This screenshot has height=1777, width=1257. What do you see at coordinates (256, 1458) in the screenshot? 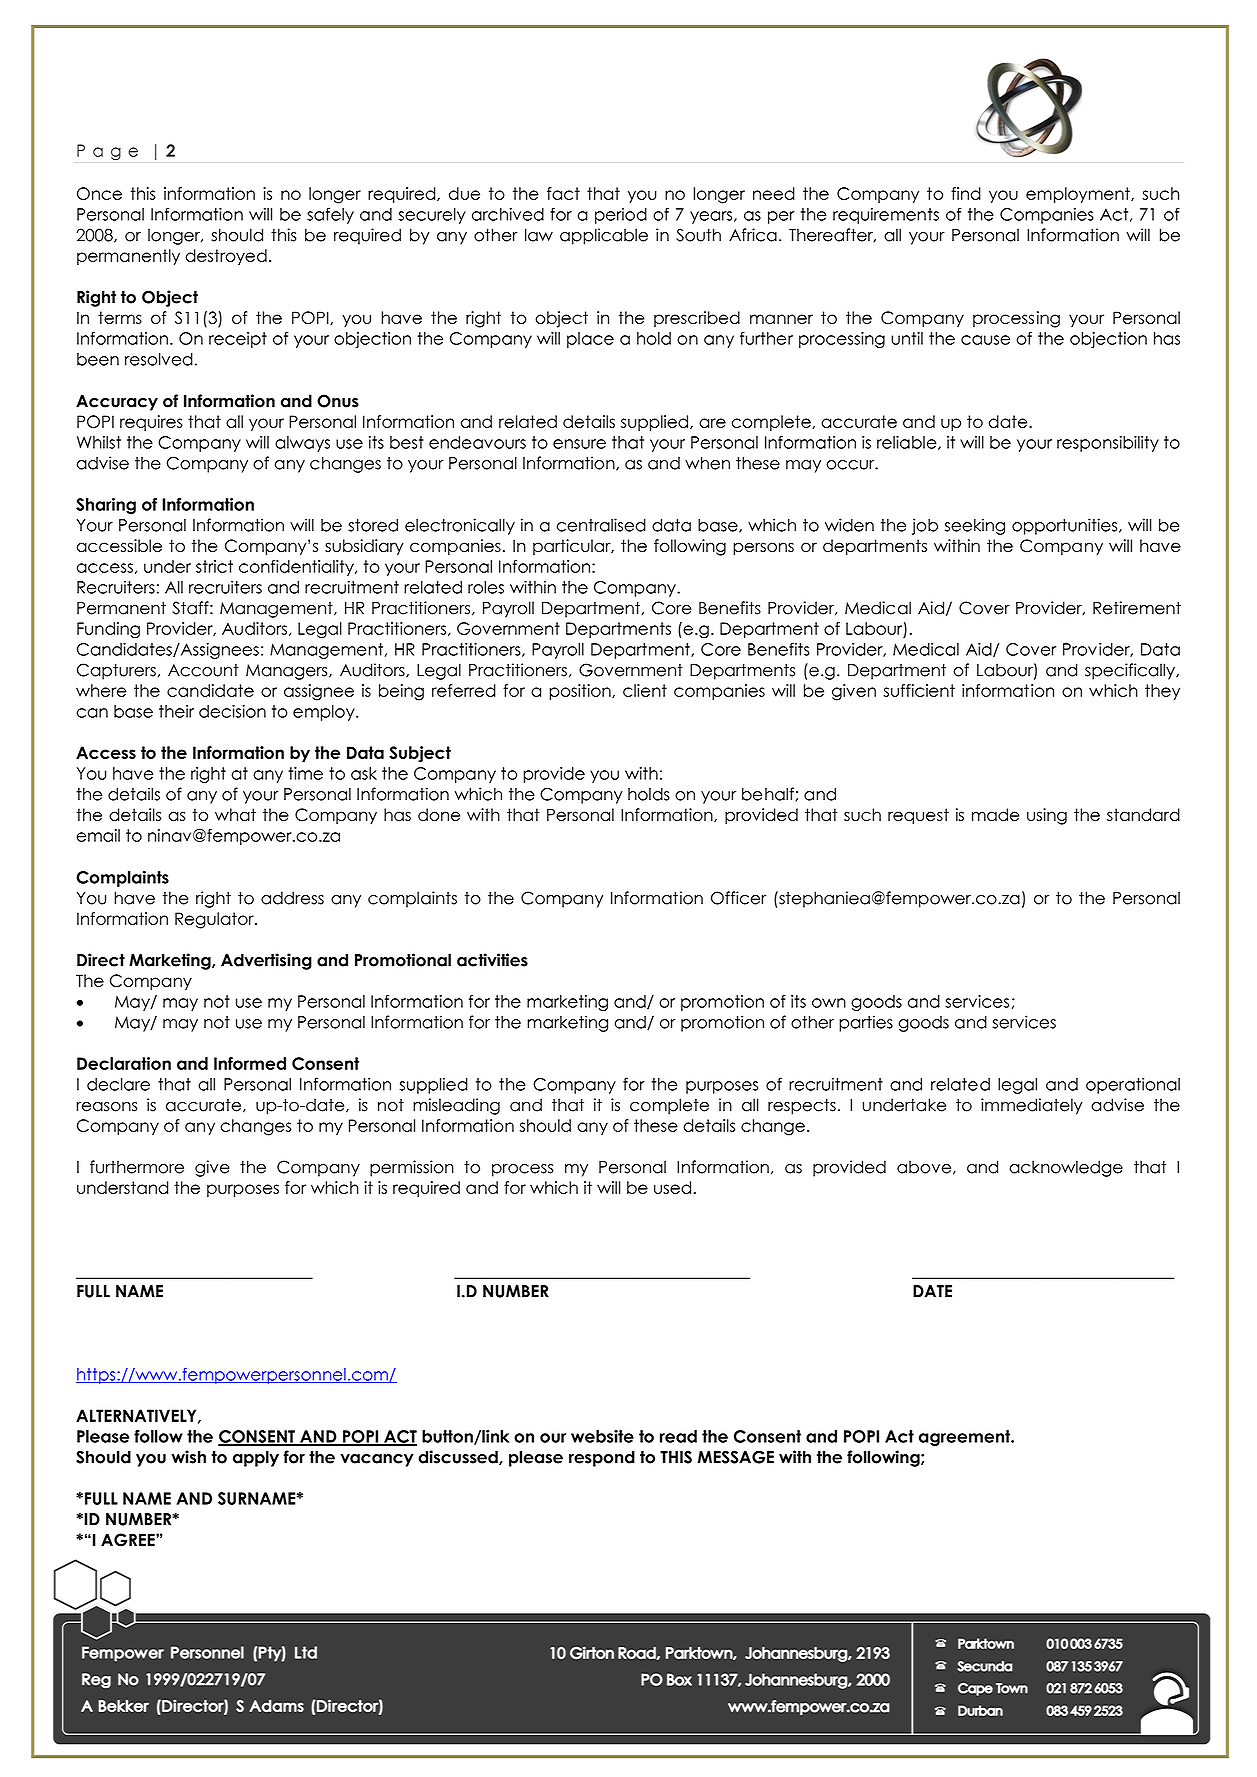
I see `apply` at bounding box center [256, 1458].
